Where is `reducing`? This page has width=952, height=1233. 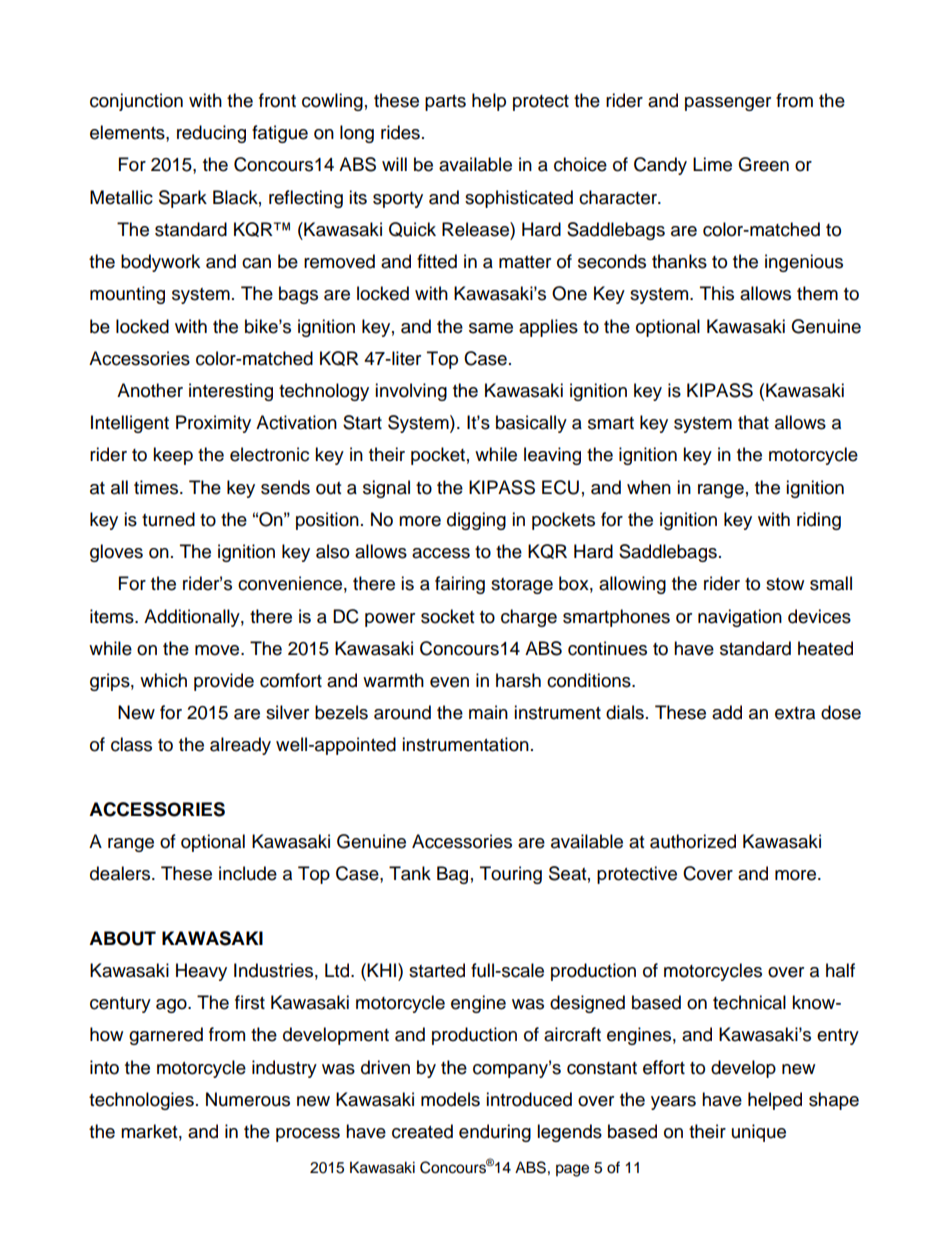
reducing is located at coordinates (211, 134).
